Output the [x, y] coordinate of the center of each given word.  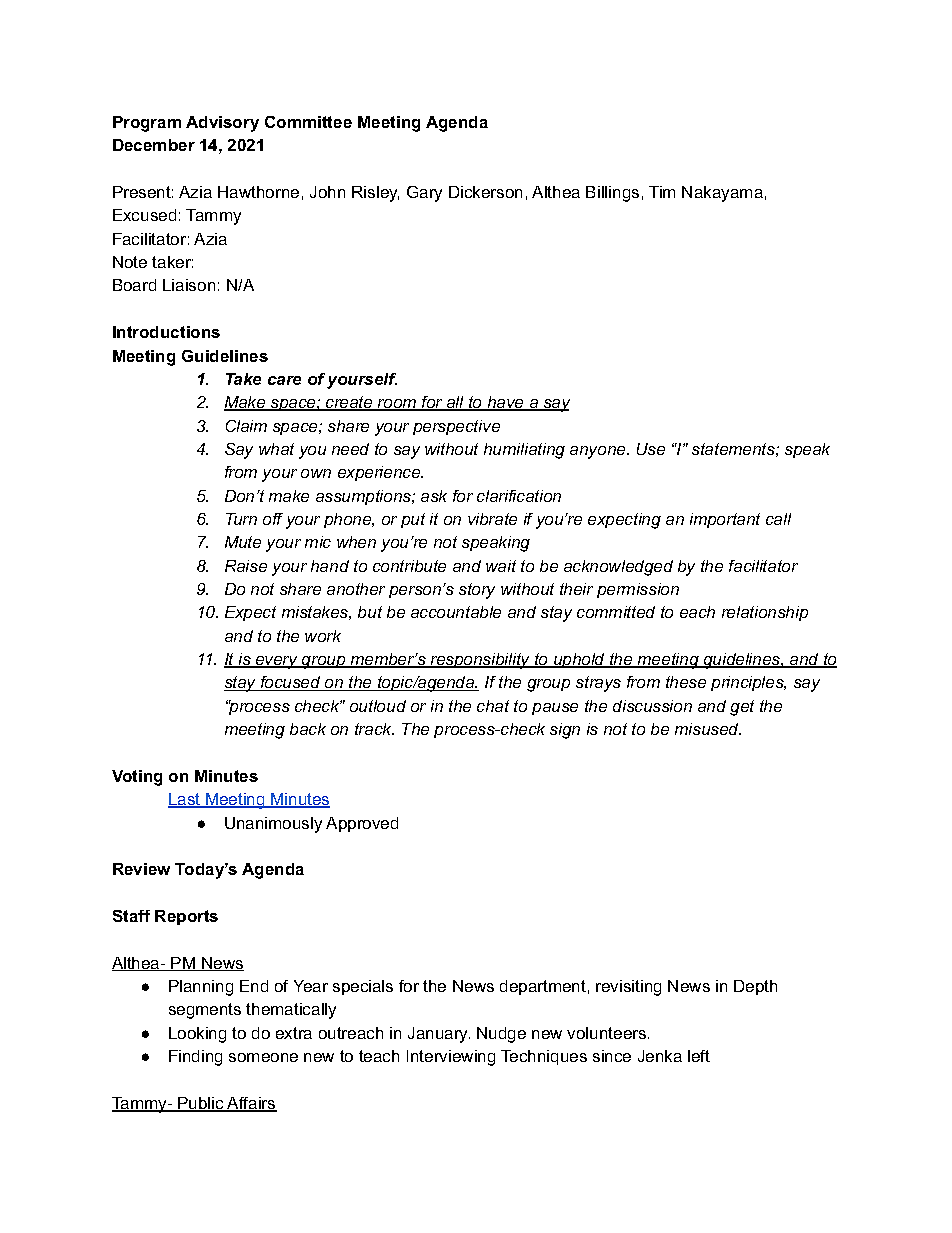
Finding [195, 1058]
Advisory [222, 124]
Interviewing [451, 1058]
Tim [662, 192]
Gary [424, 194]
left [699, 1056]
